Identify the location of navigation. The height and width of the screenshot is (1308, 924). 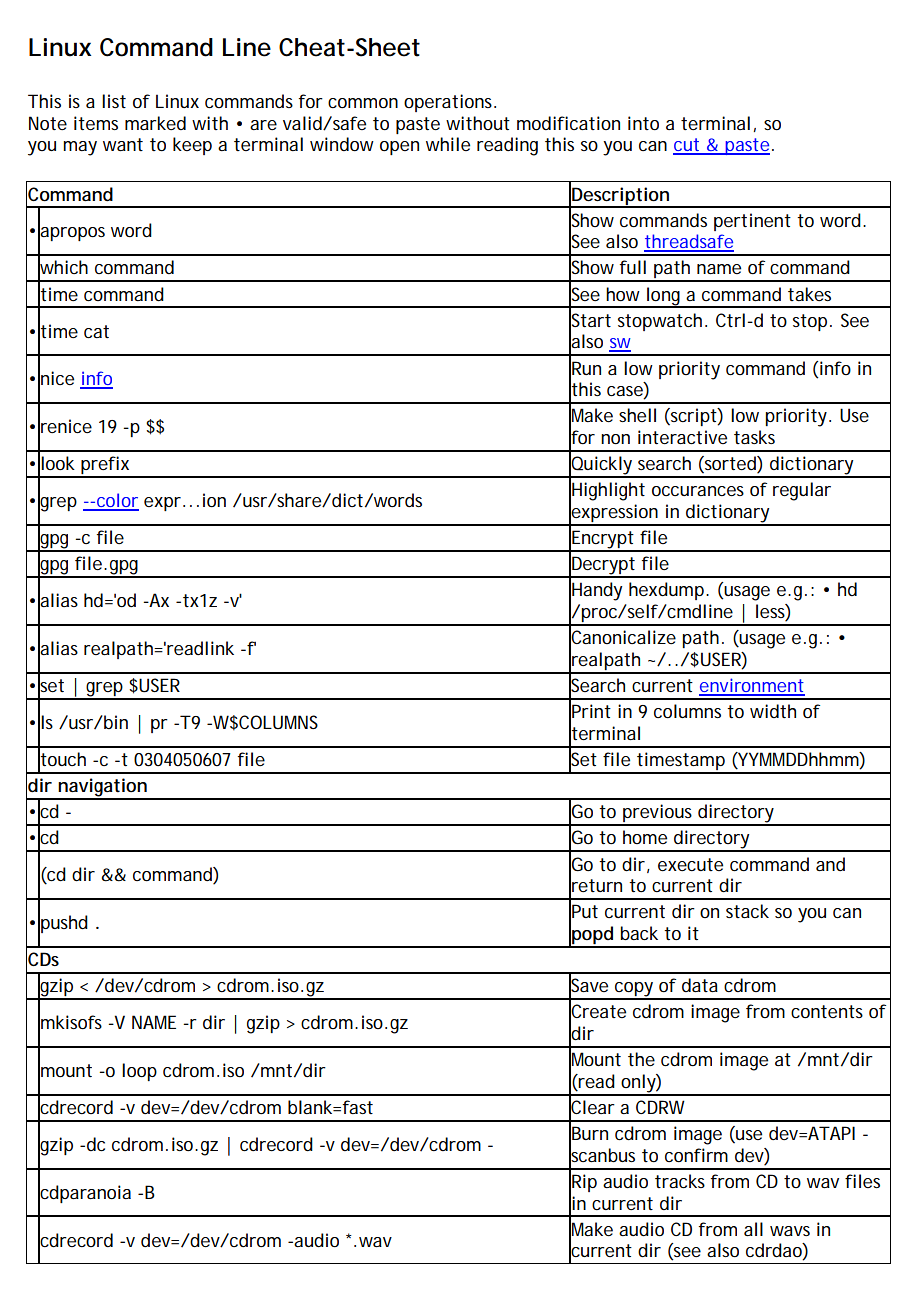
(103, 788).
